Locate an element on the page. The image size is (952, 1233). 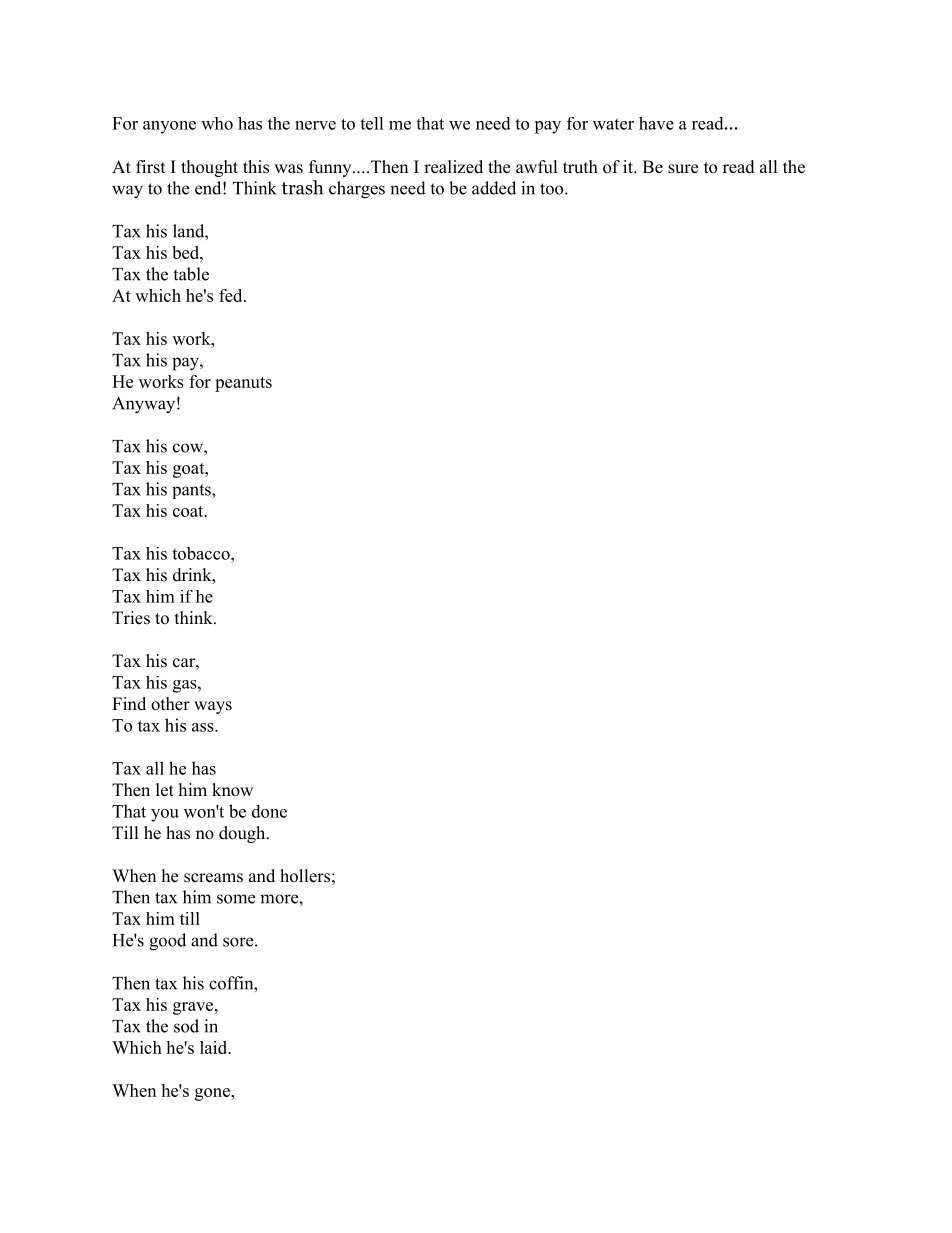
dough is located at coordinates (243, 834).
